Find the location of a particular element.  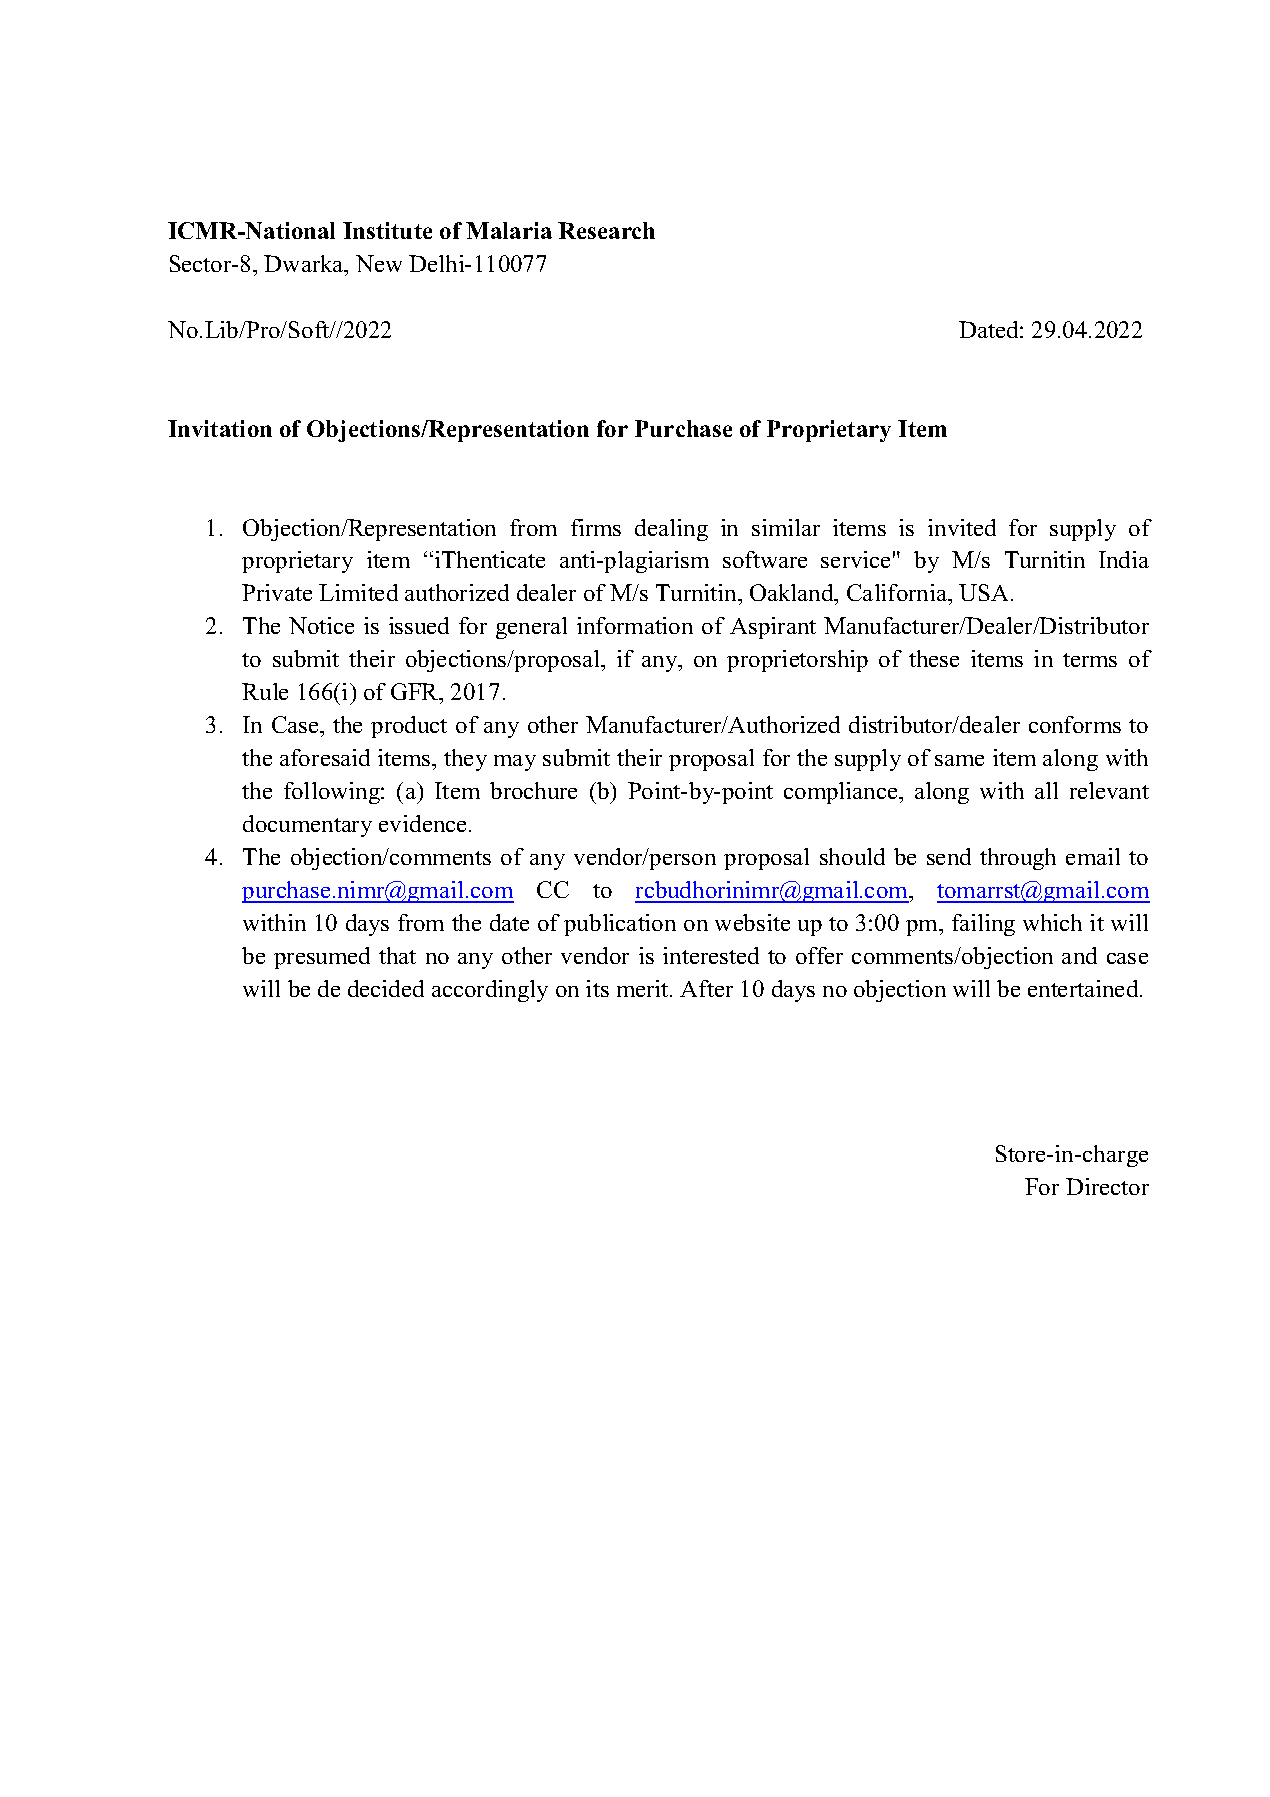

conforms is located at coordinates (1075, 724).
